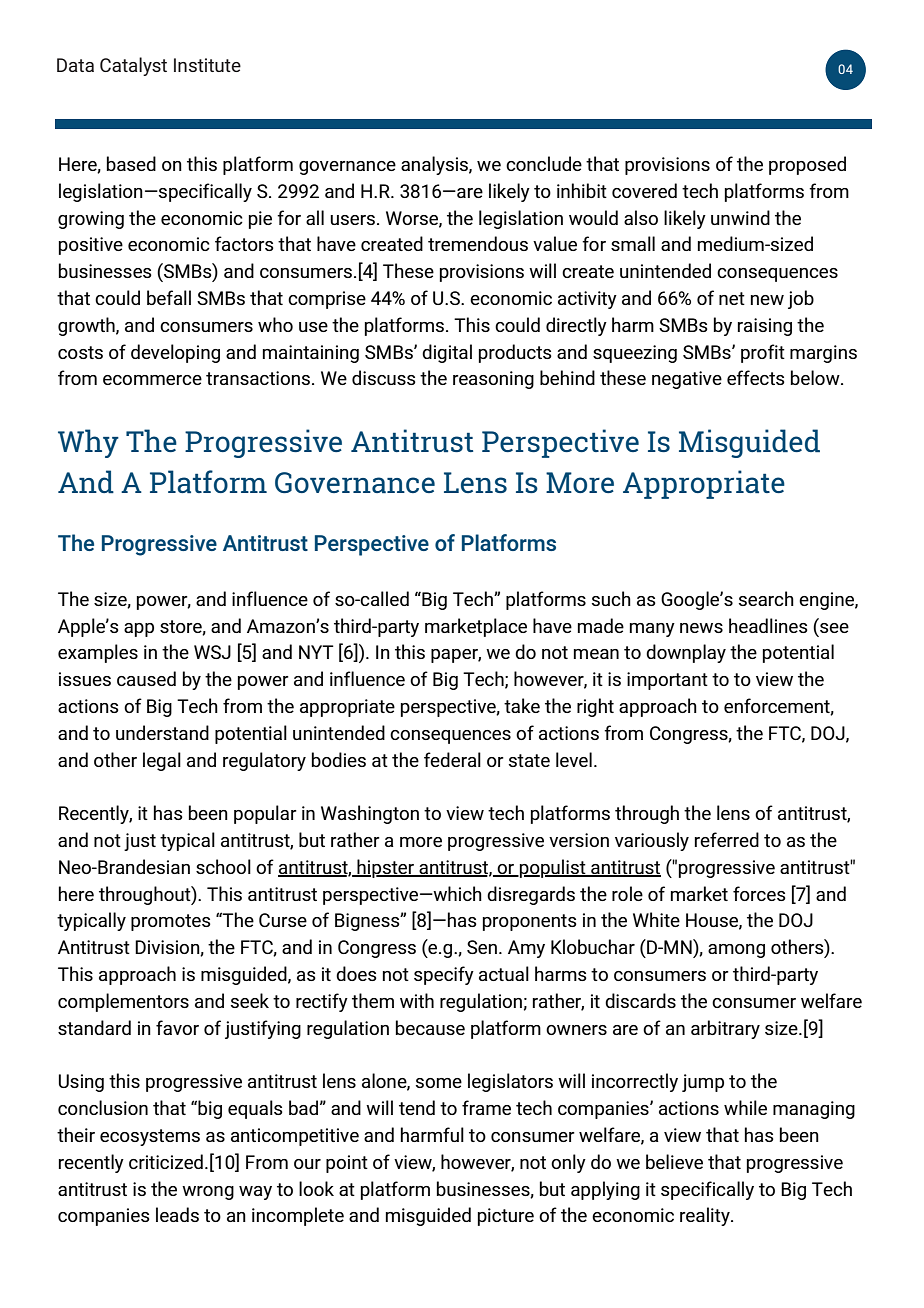  Describe the element at coordinates (482, 947) in the screenshot. I see `Sen` at that location.
